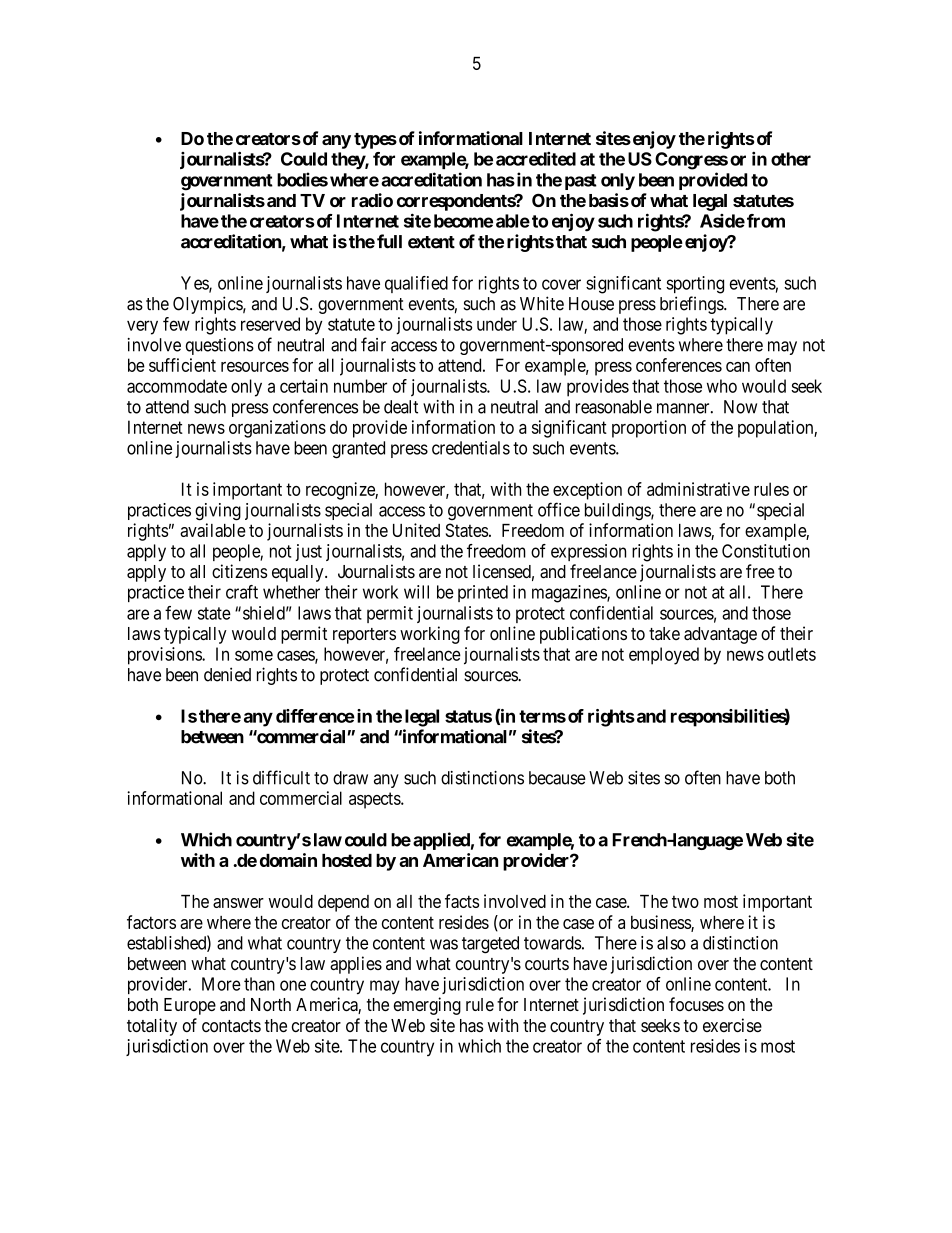  What do you see at coordinates (177, 386) in the screenshot?
I see `accommodate` at bounding box center [177, 386].
